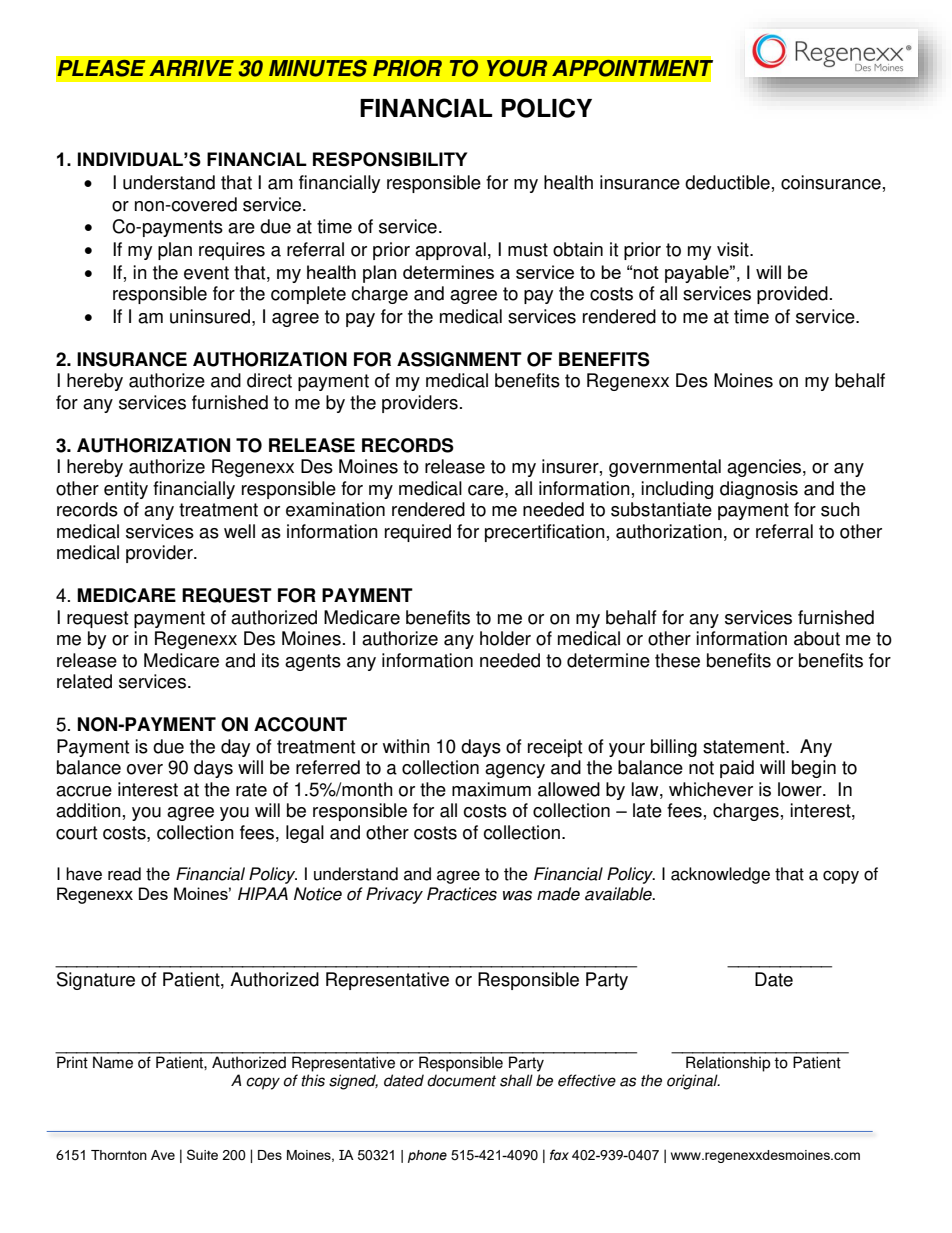 The width and height of the screenshot is (952, 1233). Describe the element at coordinates (202, 1154) in the screenshot. I see `Suite` at that location.
